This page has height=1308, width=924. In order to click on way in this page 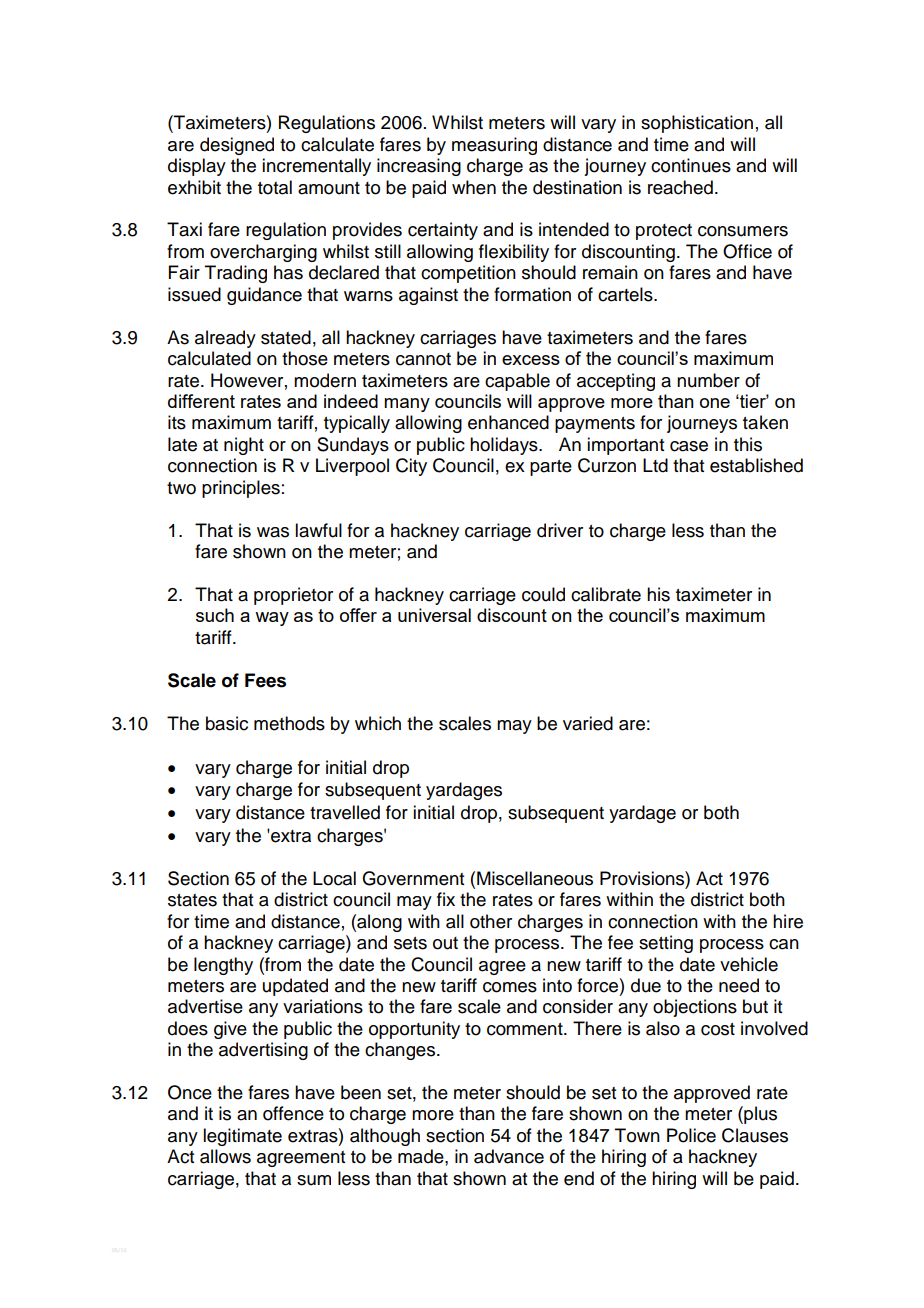, I will do `click(272, 619)`.
